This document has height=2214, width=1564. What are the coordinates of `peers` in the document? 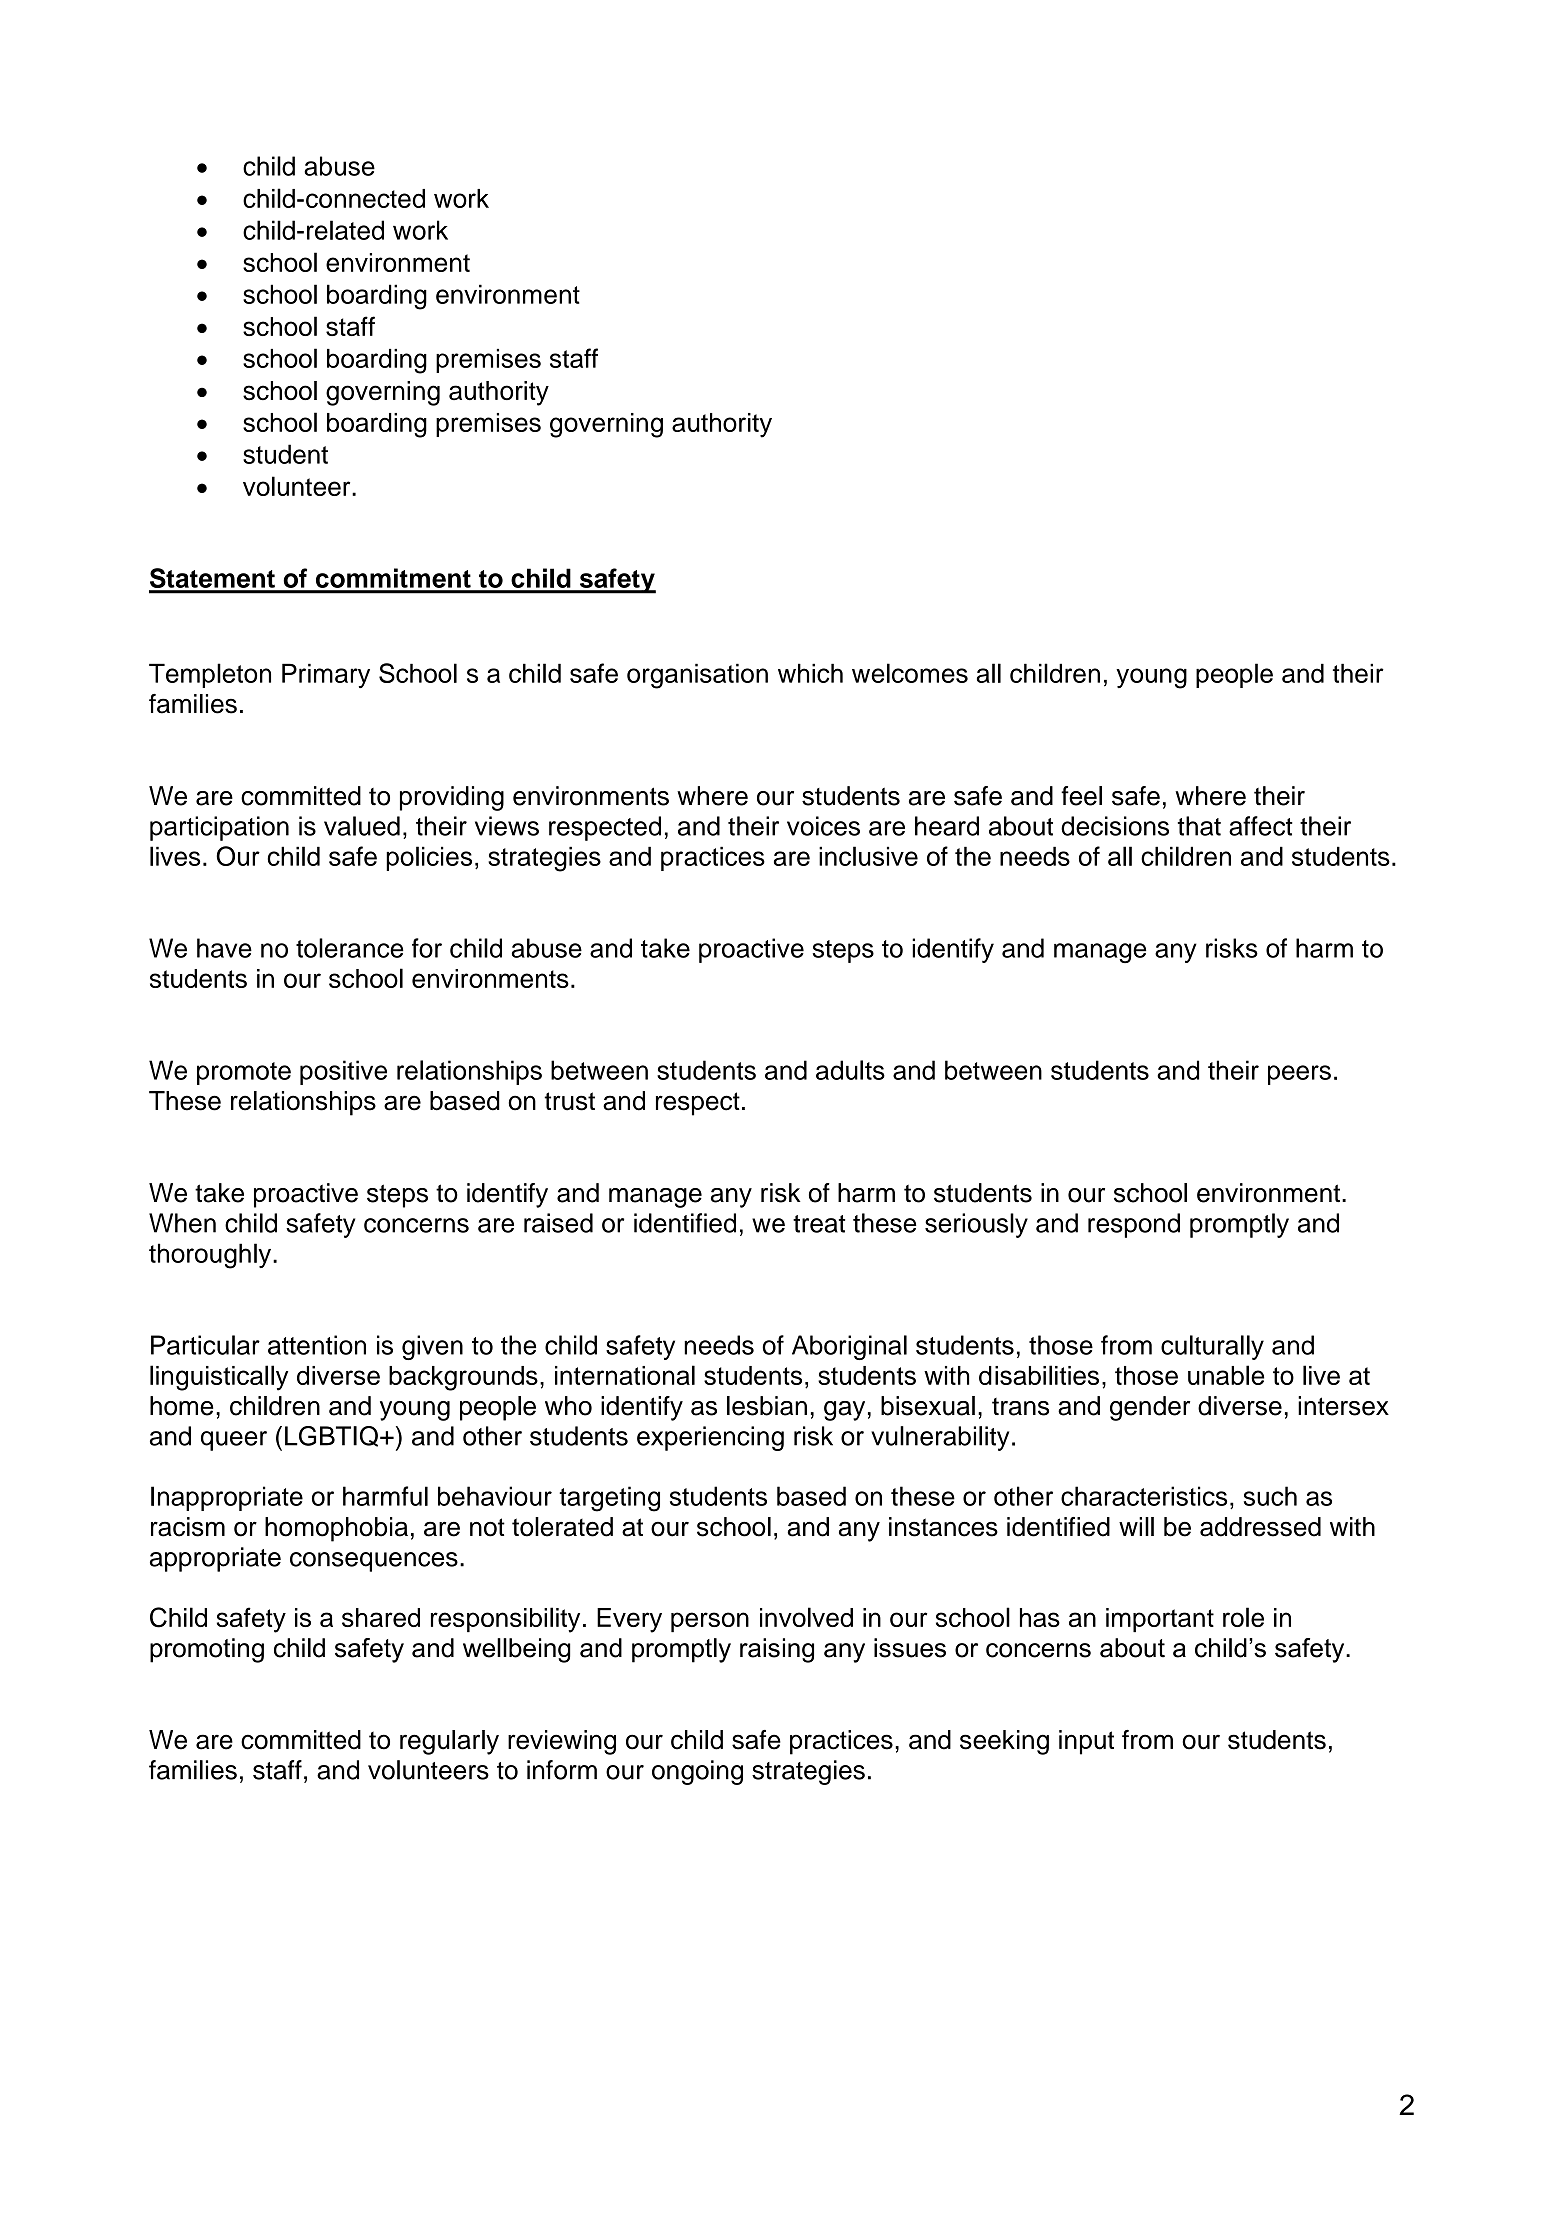 It's located at (1299, 1075).
